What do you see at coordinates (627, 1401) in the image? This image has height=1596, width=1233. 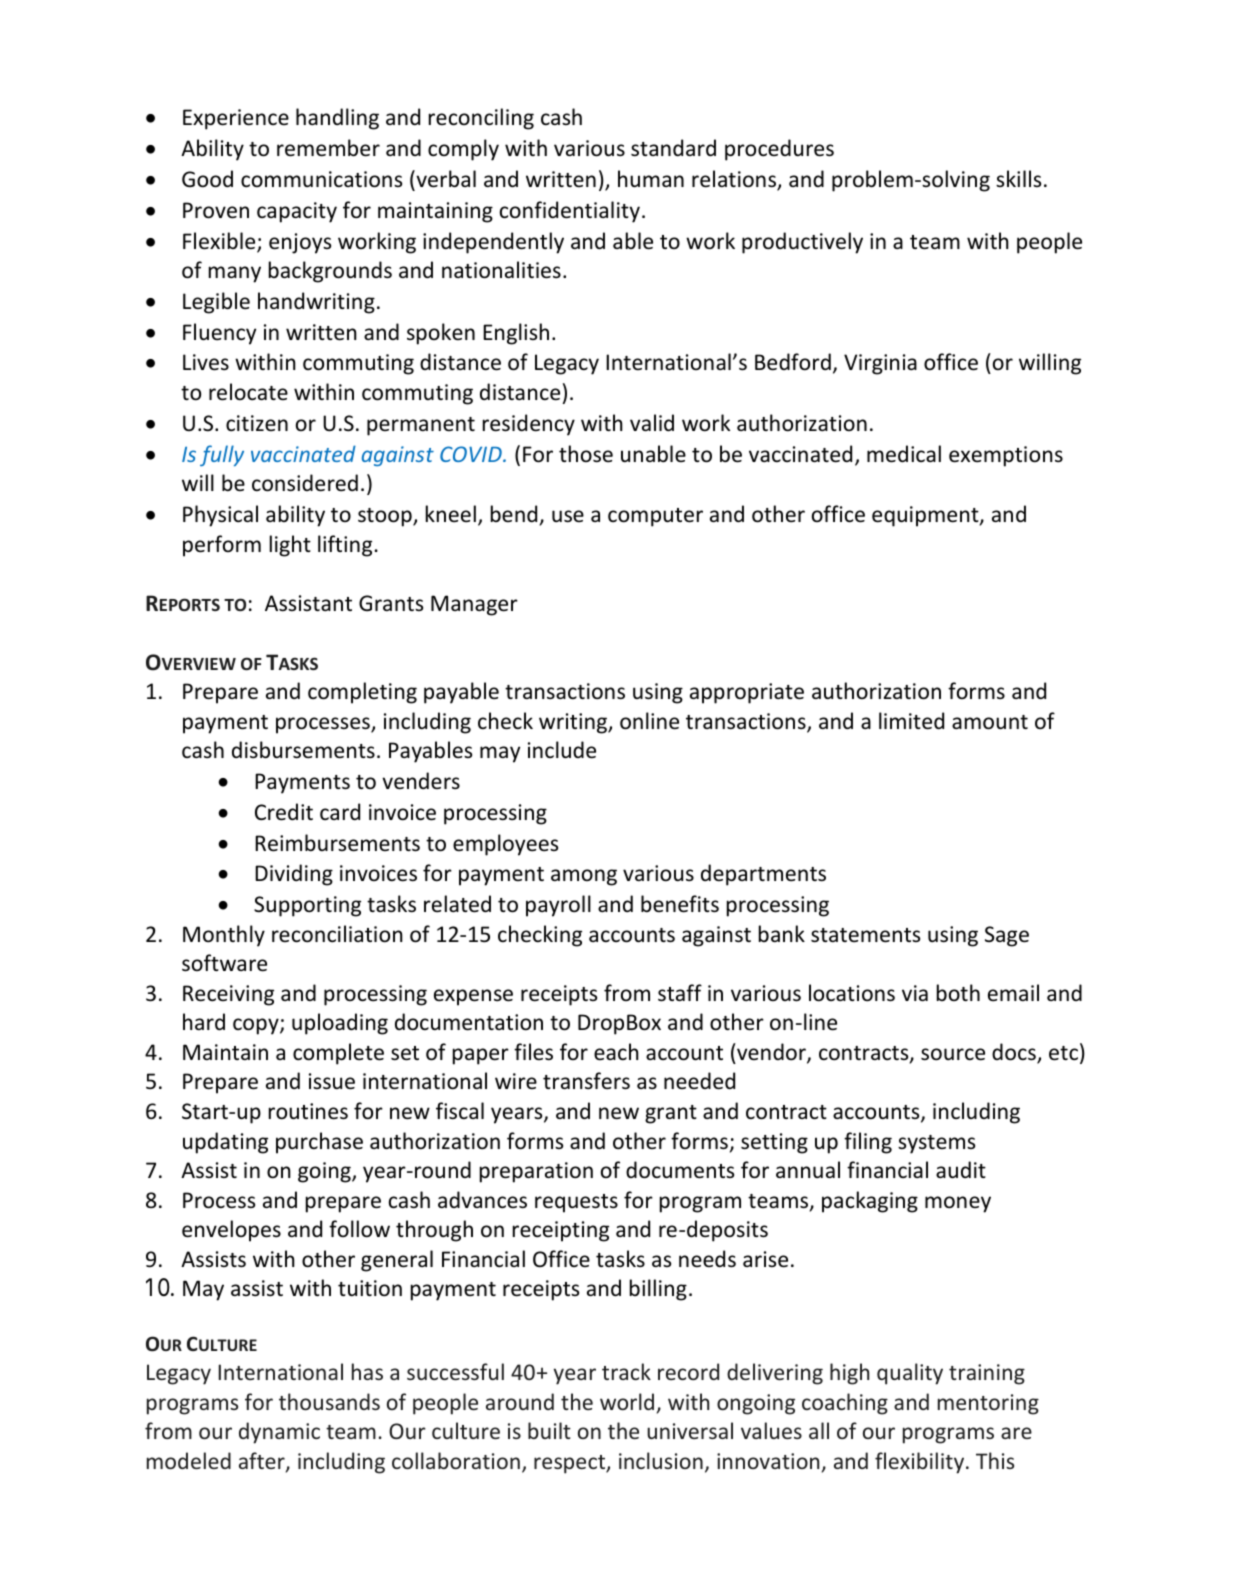 I see `world` at bounding box center [627, 1401].
